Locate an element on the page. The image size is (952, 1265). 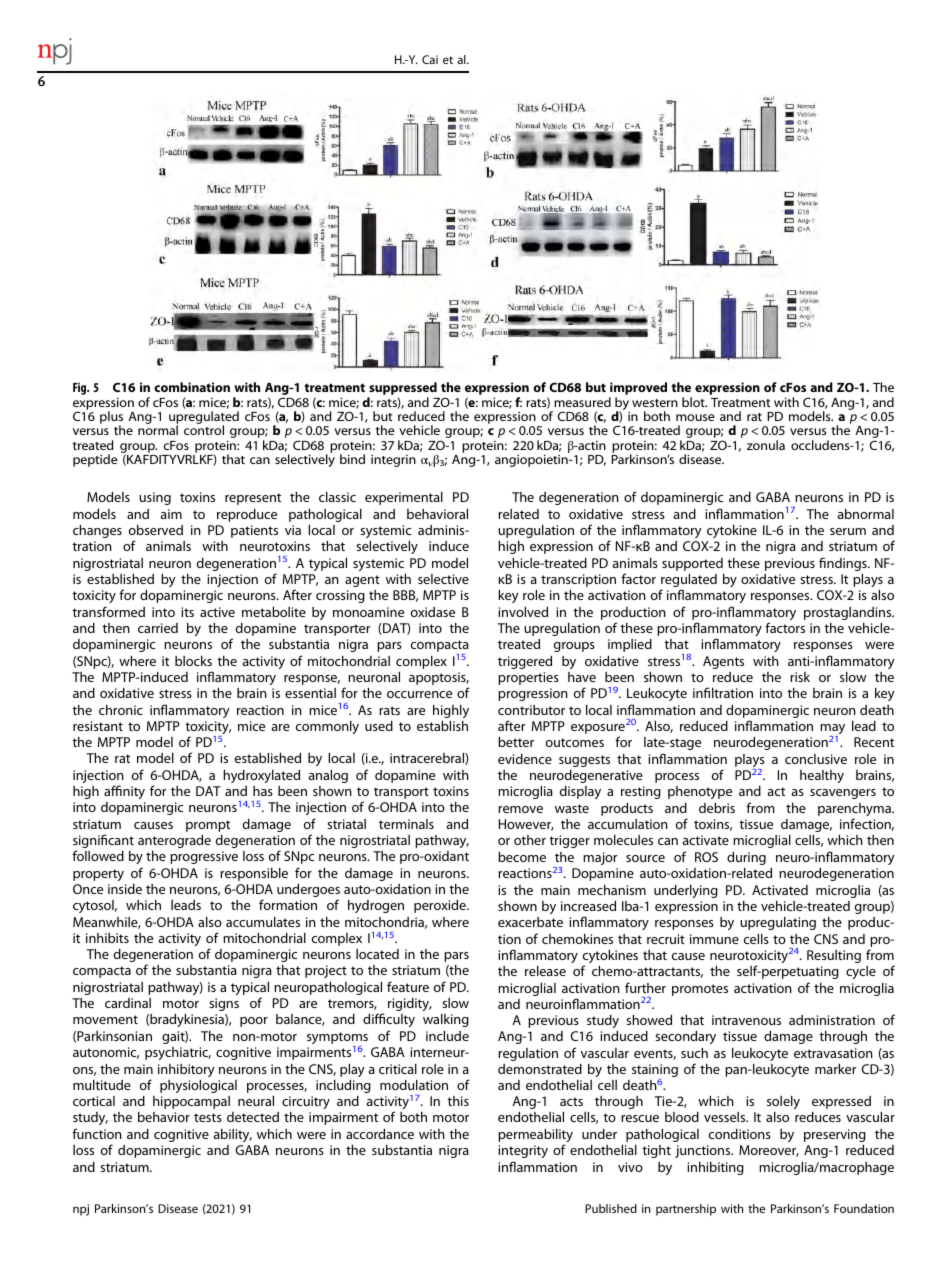
suppressed is located at coordinates (402, 390).
